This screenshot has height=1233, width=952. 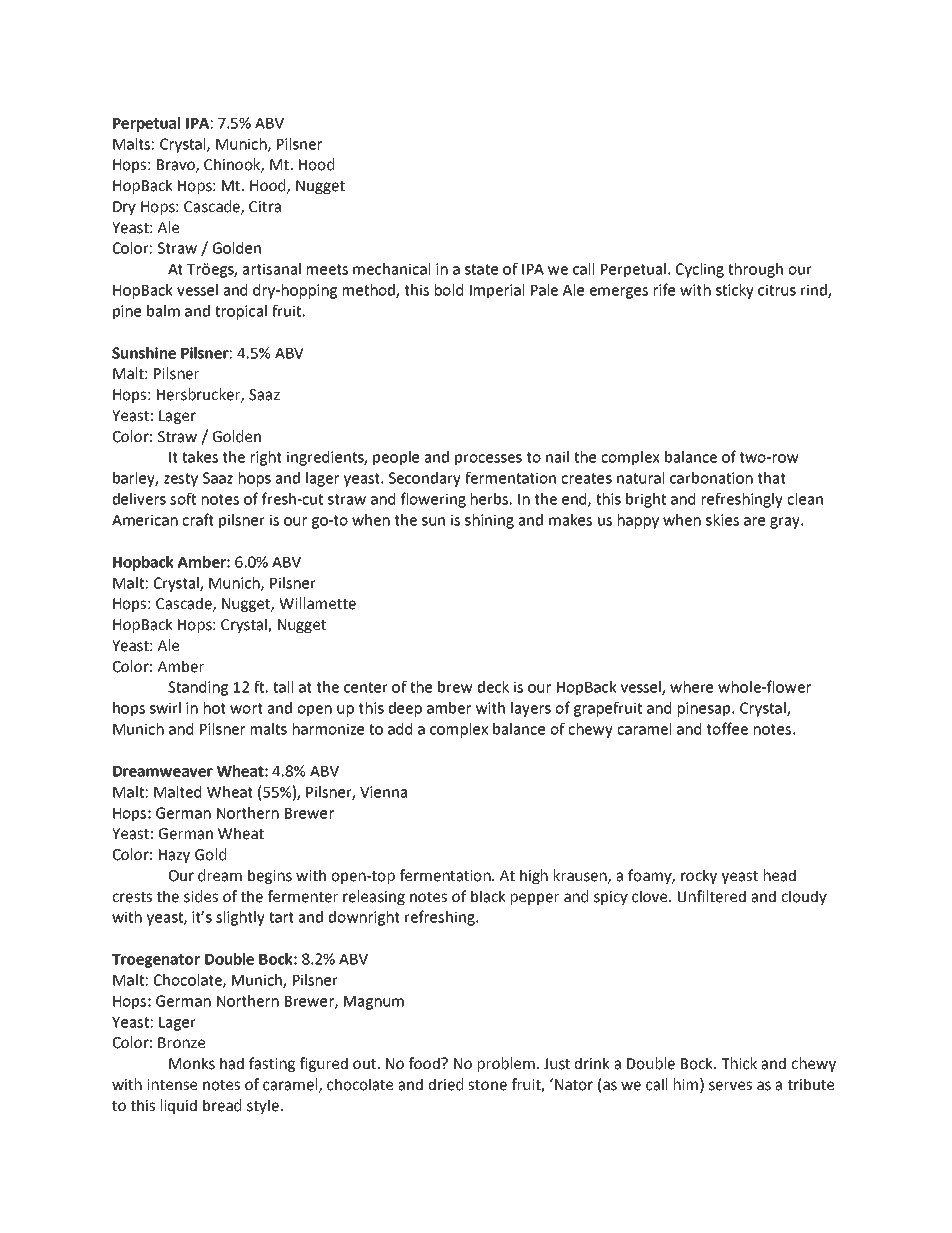 I want to click on stone, so click(x=487, y=1085).
